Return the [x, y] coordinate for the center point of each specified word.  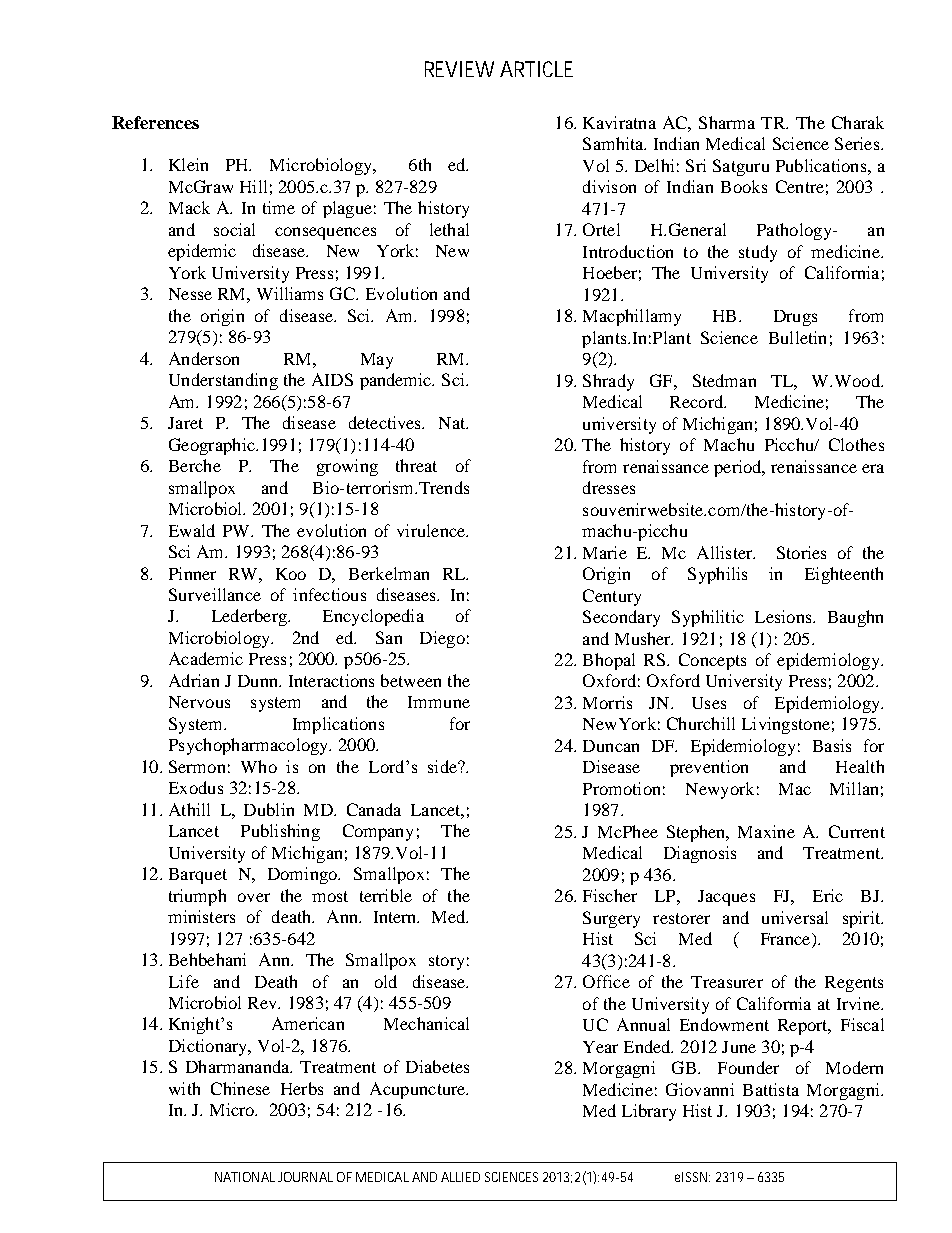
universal [795, 917]
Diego [442, 639]
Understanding [223, 381]
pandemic [397, 381]
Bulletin [797, 337]
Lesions [784, 616]
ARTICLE [536, 69]
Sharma [727, 122]
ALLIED [460, 1177]
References [155, 122]
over [254, 897]
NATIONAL [245, 1177]
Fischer [610, 895]
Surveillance [215, 594]
